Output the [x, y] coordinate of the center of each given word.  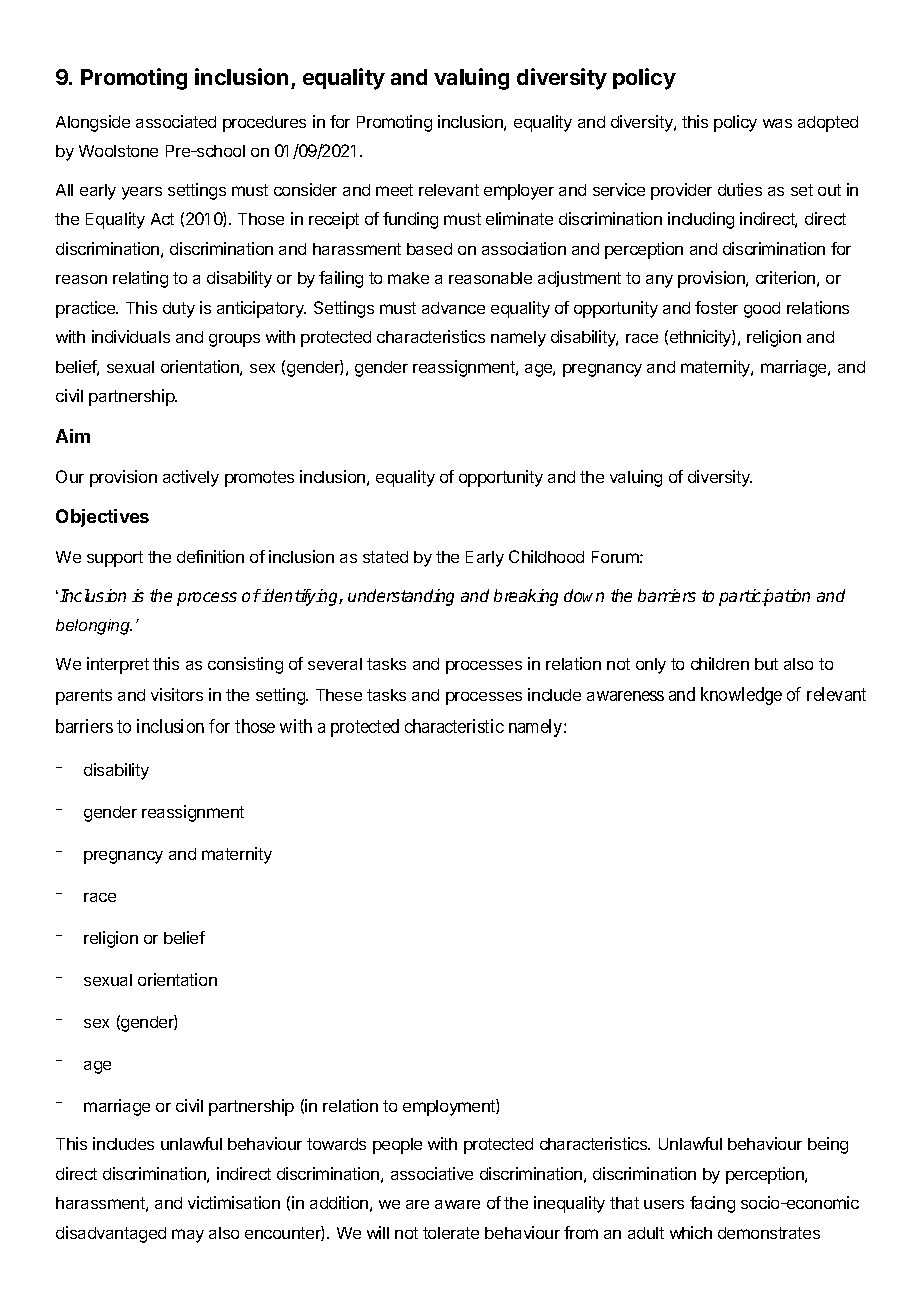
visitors [177, 694]
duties [740, 189]
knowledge [741, 696]
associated [176, 121]
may [188, 1236]
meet [394, 190]
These [339, 695]
